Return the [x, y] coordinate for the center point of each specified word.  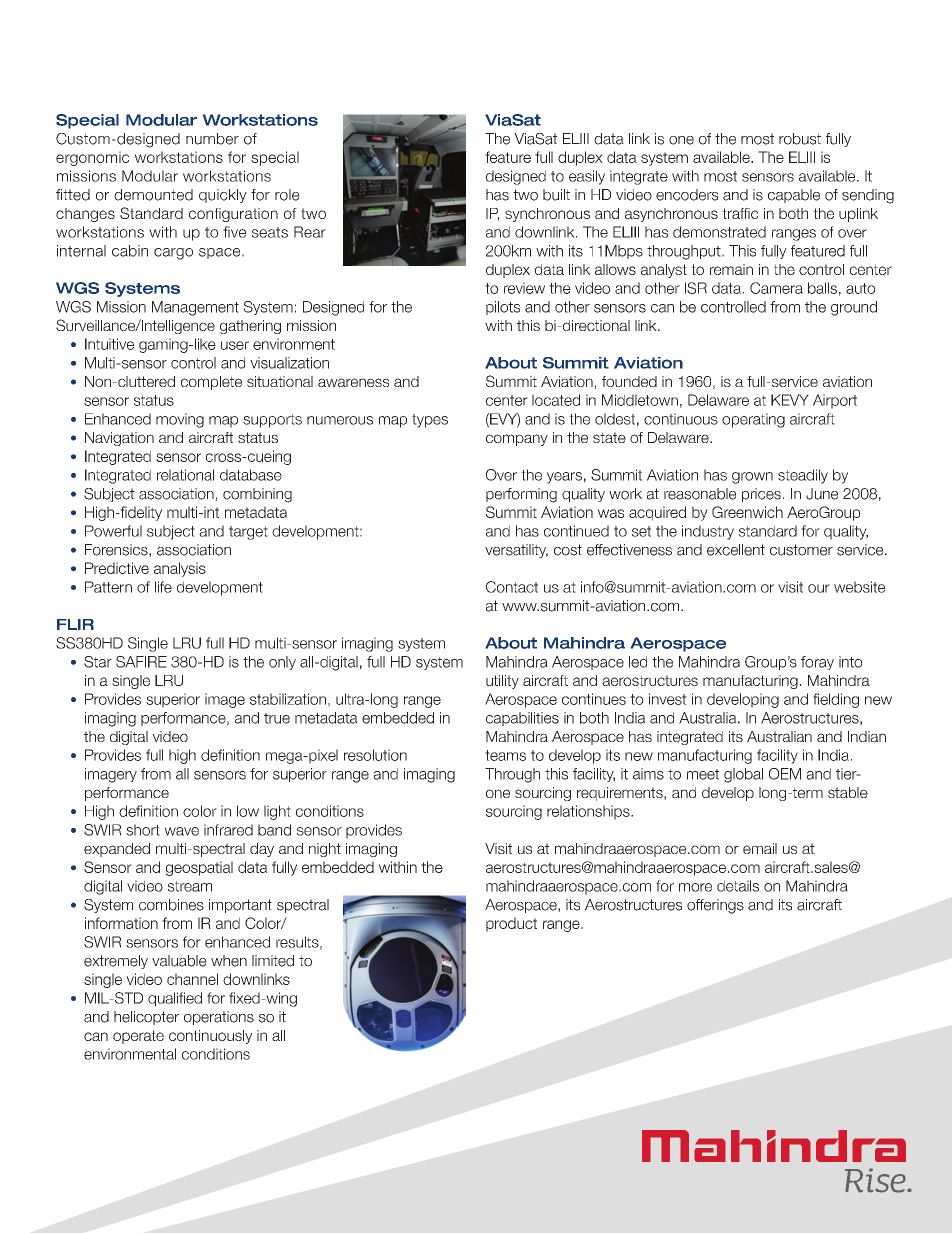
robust [800, 139]
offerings [715, 906]
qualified [175, 999]
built [556, 195]
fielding [836, 700]
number [212, 139]
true [277, 718]
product [511, 924]
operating [753, 420]
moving [180, 420]
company [517, 440]
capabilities [522, 719]
